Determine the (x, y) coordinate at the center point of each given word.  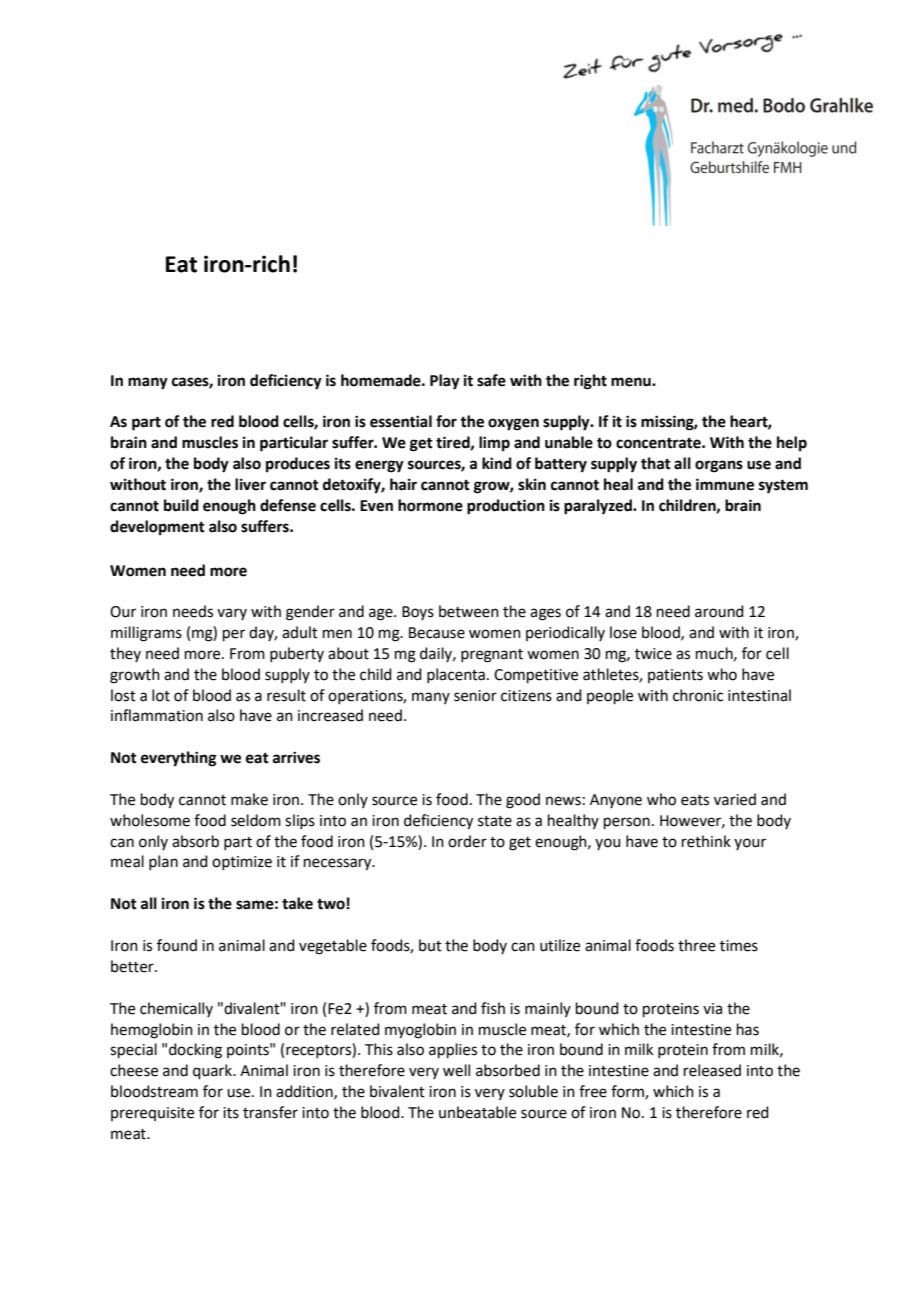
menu (632, 382)
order (467, 841)
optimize (242, 863)
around (719, 611)
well (456, 1070)
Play (445, 382)
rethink (706, 841)
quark (214, 1071)
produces (298, 465)
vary (232, 614)
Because (437, 633)
